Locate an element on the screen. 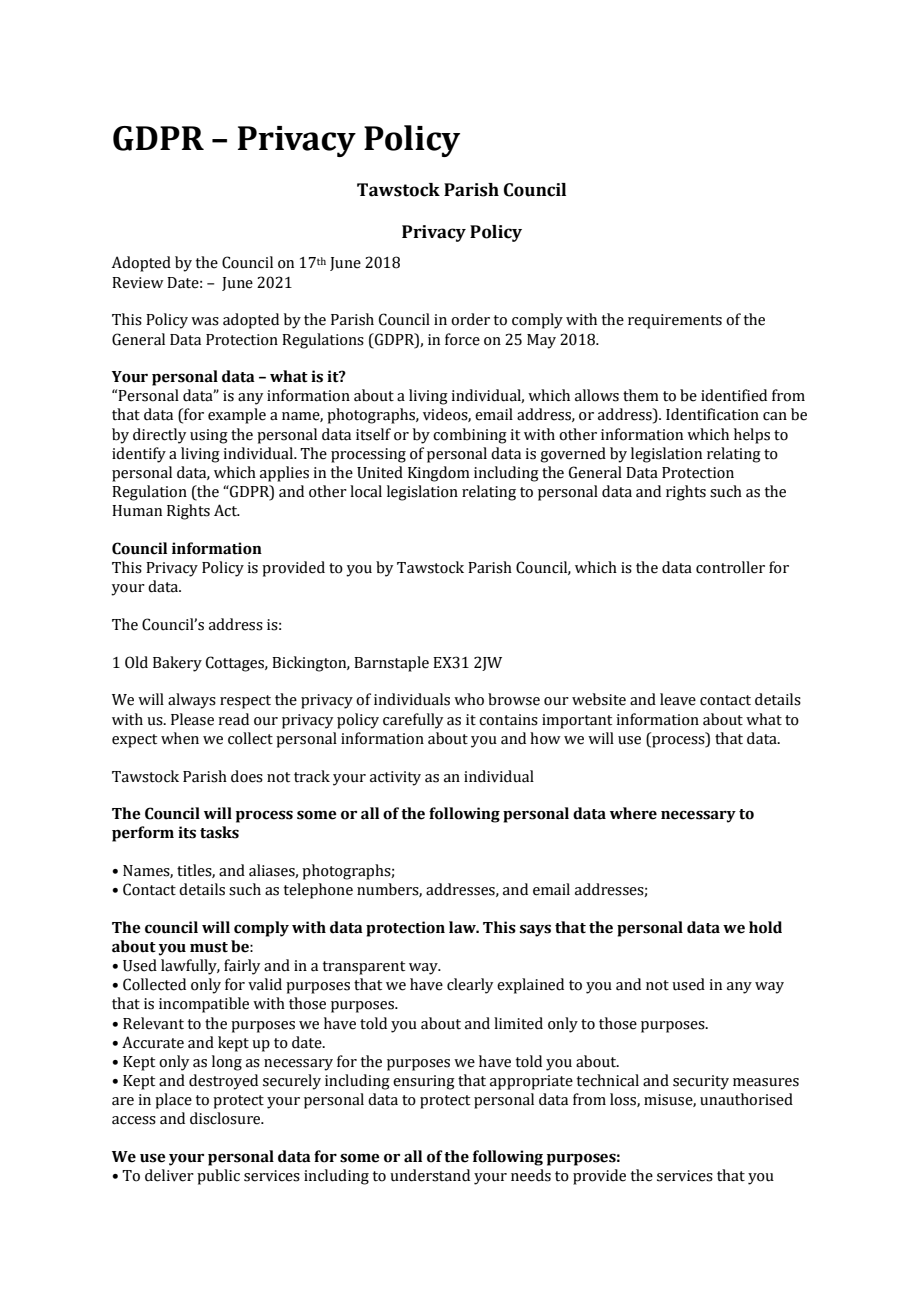 The width and height of the screenshot is (924, 1308). carefully is located at coordinates (413, 721).
